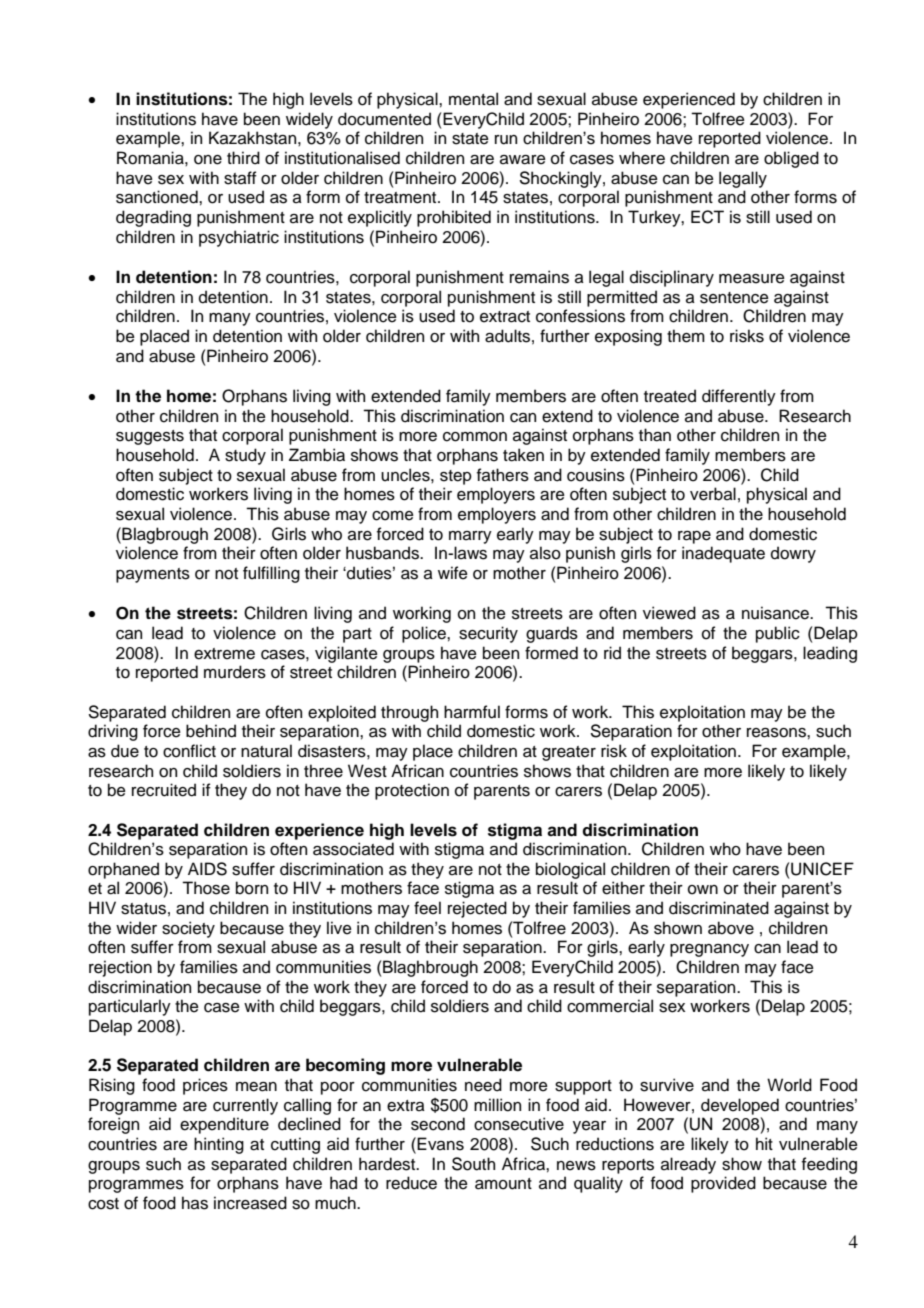 The width and height of the page is (924, 1308). Describe the element at coordinates (778, 634) in the page. I see `public` at that location.
